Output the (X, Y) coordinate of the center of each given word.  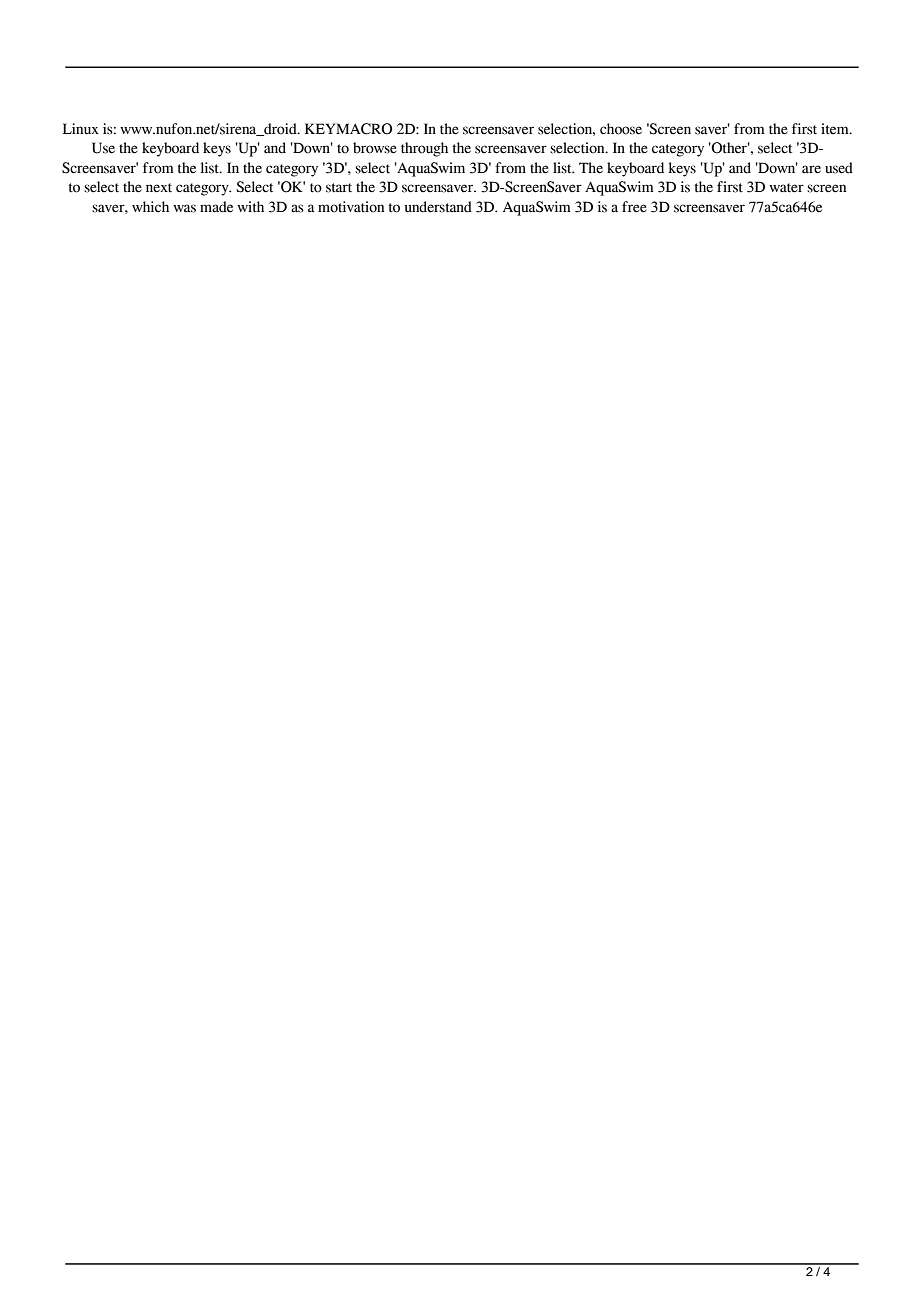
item (836, 129)
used (839, 168)
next (159, 188)
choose (621, 129)
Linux (81, 129)
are (811, 169)
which (150, 206)
